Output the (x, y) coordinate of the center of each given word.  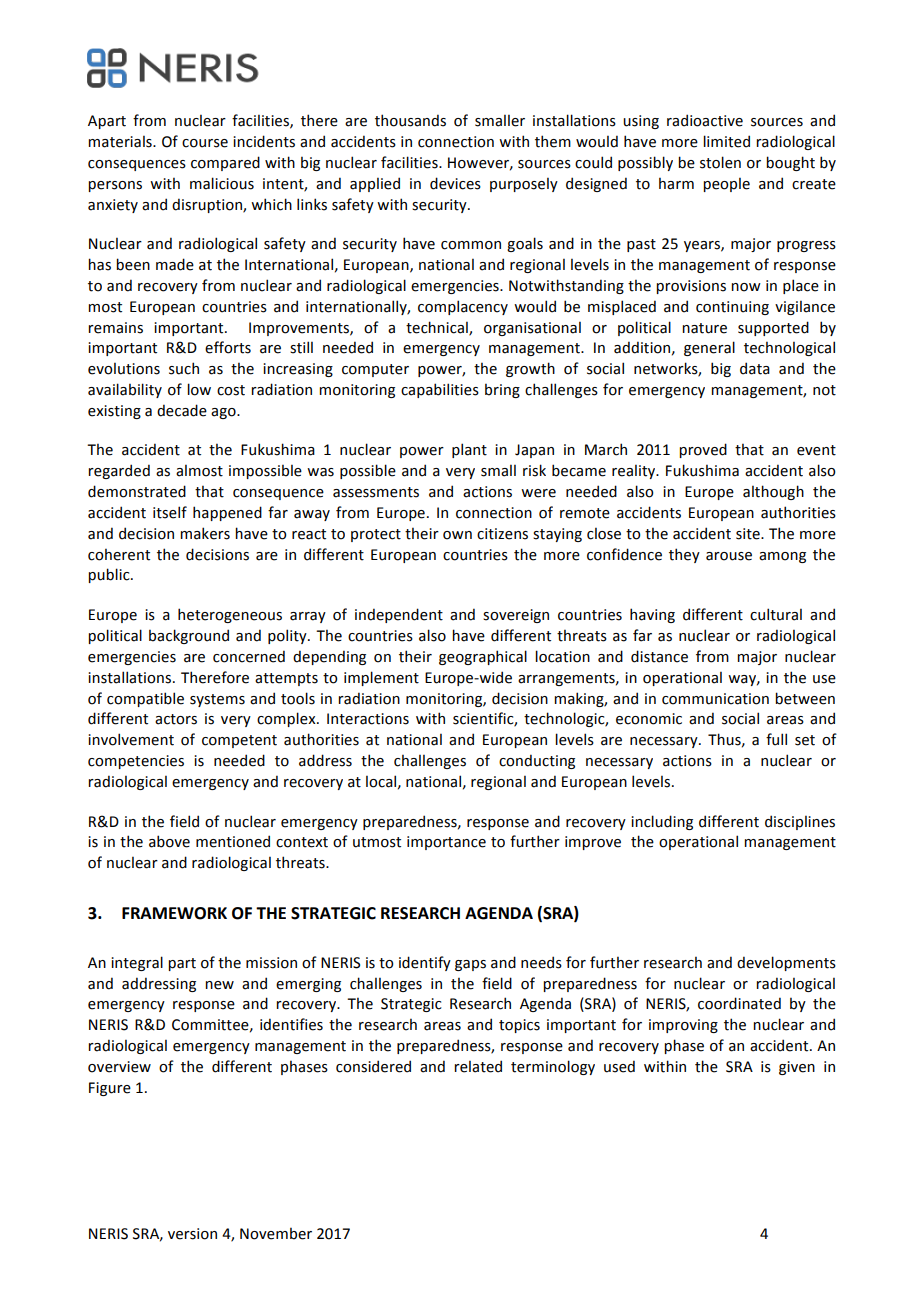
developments (786, 963)
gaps (470, 965)
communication (715, 699)
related (478, 1066)
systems (217, 700)
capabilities (440, 390)
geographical (483, 657)
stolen (720, 162)
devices (455, 183)
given (797, 1068)
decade (182, 410)
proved (703, 450)
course (205, 143)
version (192, 1234)
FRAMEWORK (174, 913)
